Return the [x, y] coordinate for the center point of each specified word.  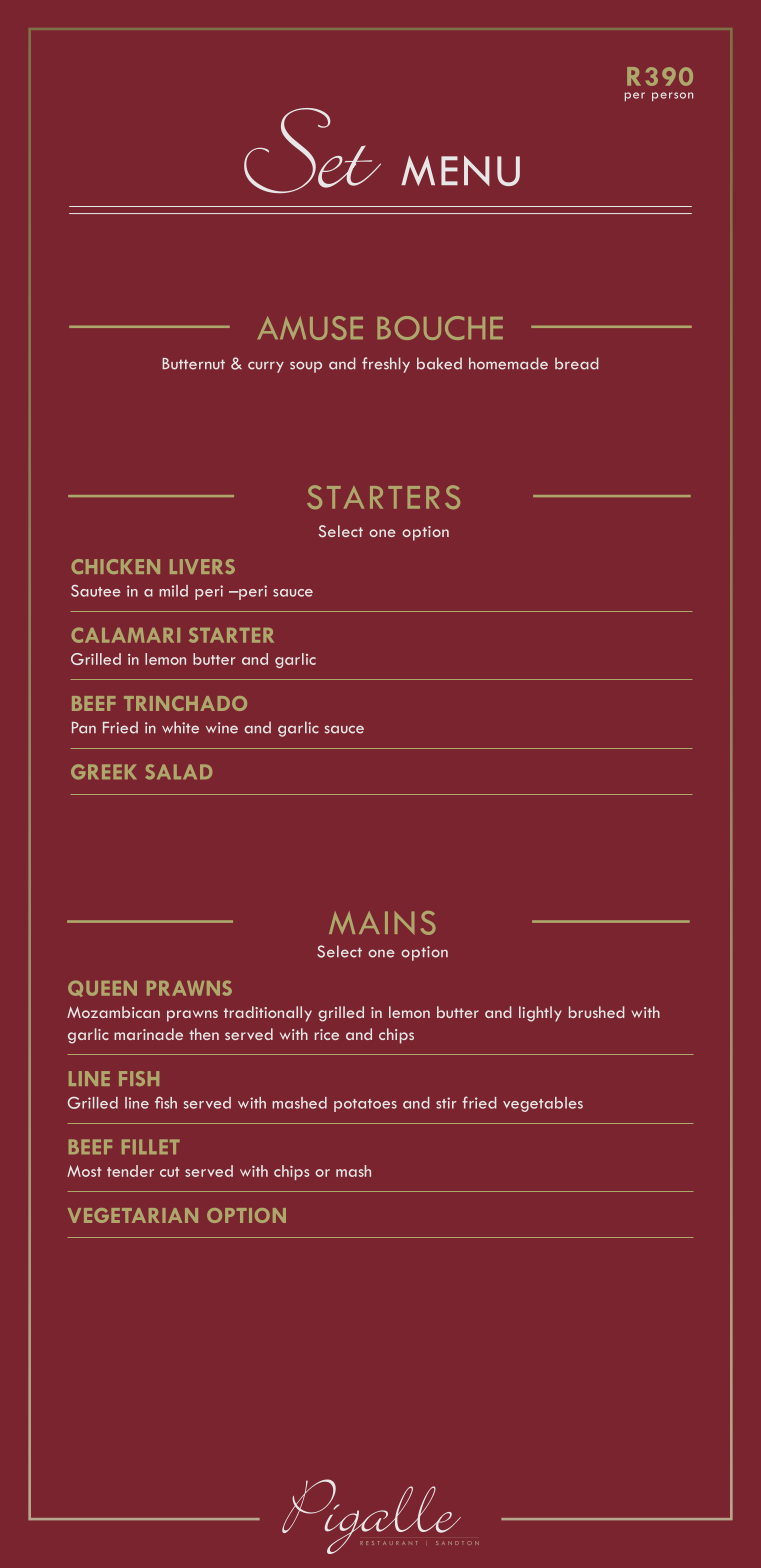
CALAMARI [125, 635]
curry [266, 367]
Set [312, 150]
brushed [597, 1012]
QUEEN [102, 988]
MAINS [382, 923]
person [672, 96]
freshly [386, 365]
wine [222, 728]
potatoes [365, 1105]
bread [577, 363]
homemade [508, 363]
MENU [460, 170]
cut [170, 1172]
